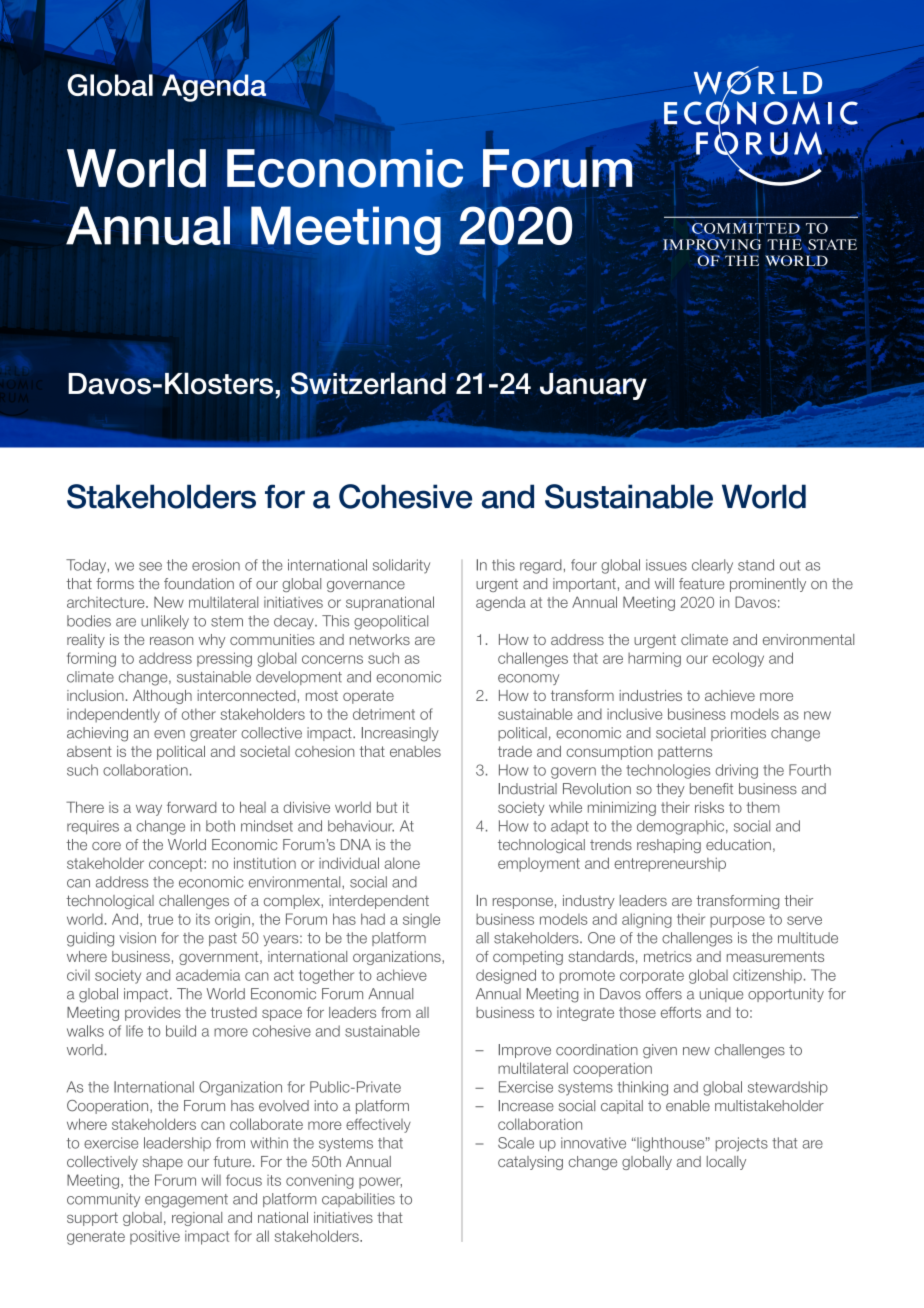 This screenshot has width=924, height=1308. What do you see at coordinates (738, 659) in the screenshot?
I see `ecology` at bounding box center [738, 659].
